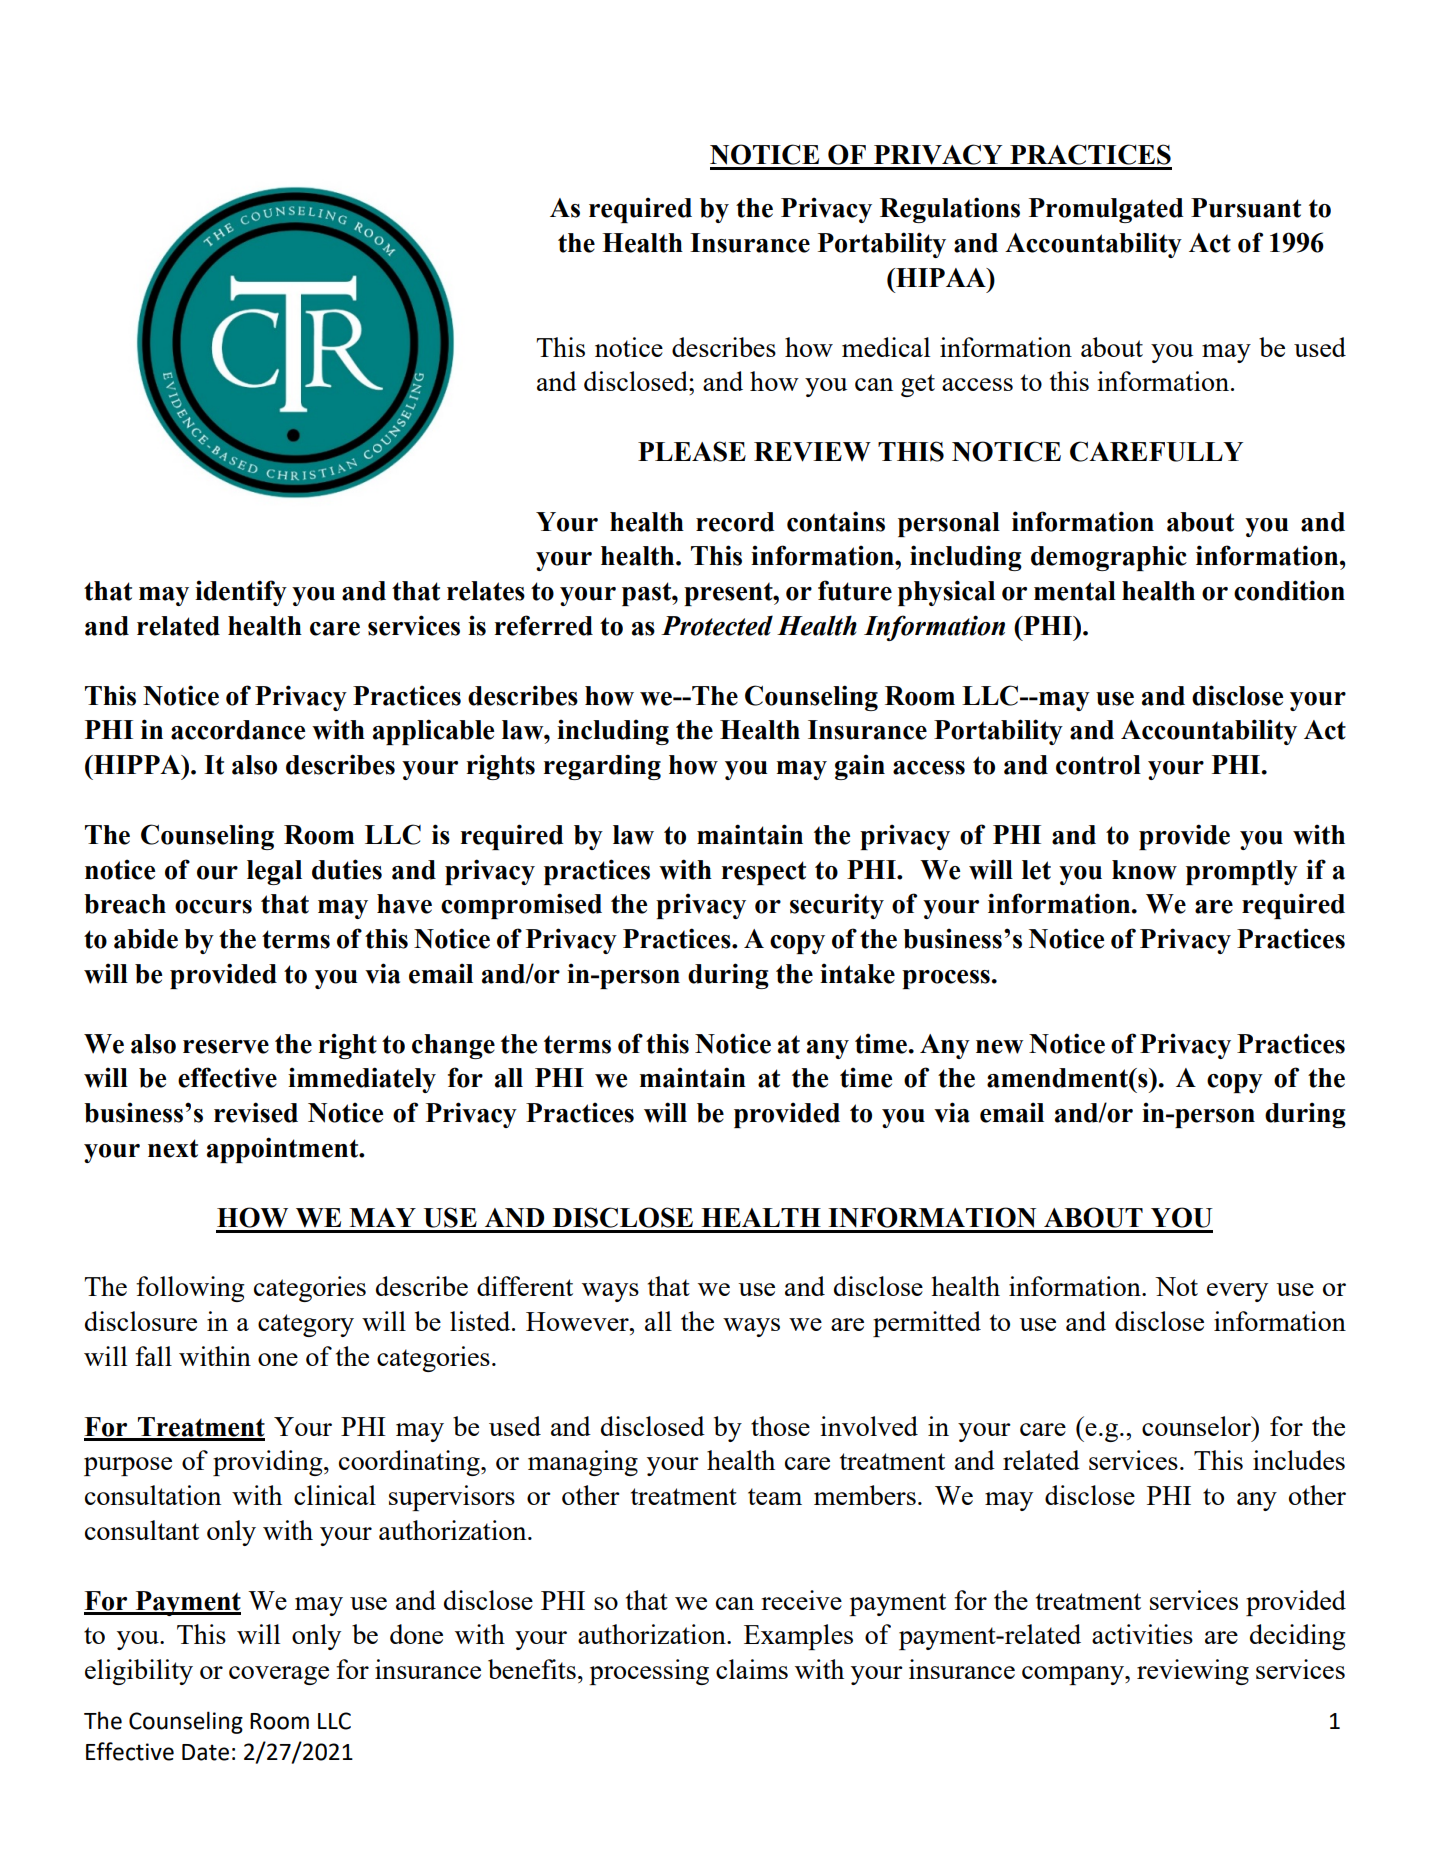 This page has width=1430, height=1851. Describe the element at coordinates (1106, 210) in the page. I see `Promulgated` at that location.
